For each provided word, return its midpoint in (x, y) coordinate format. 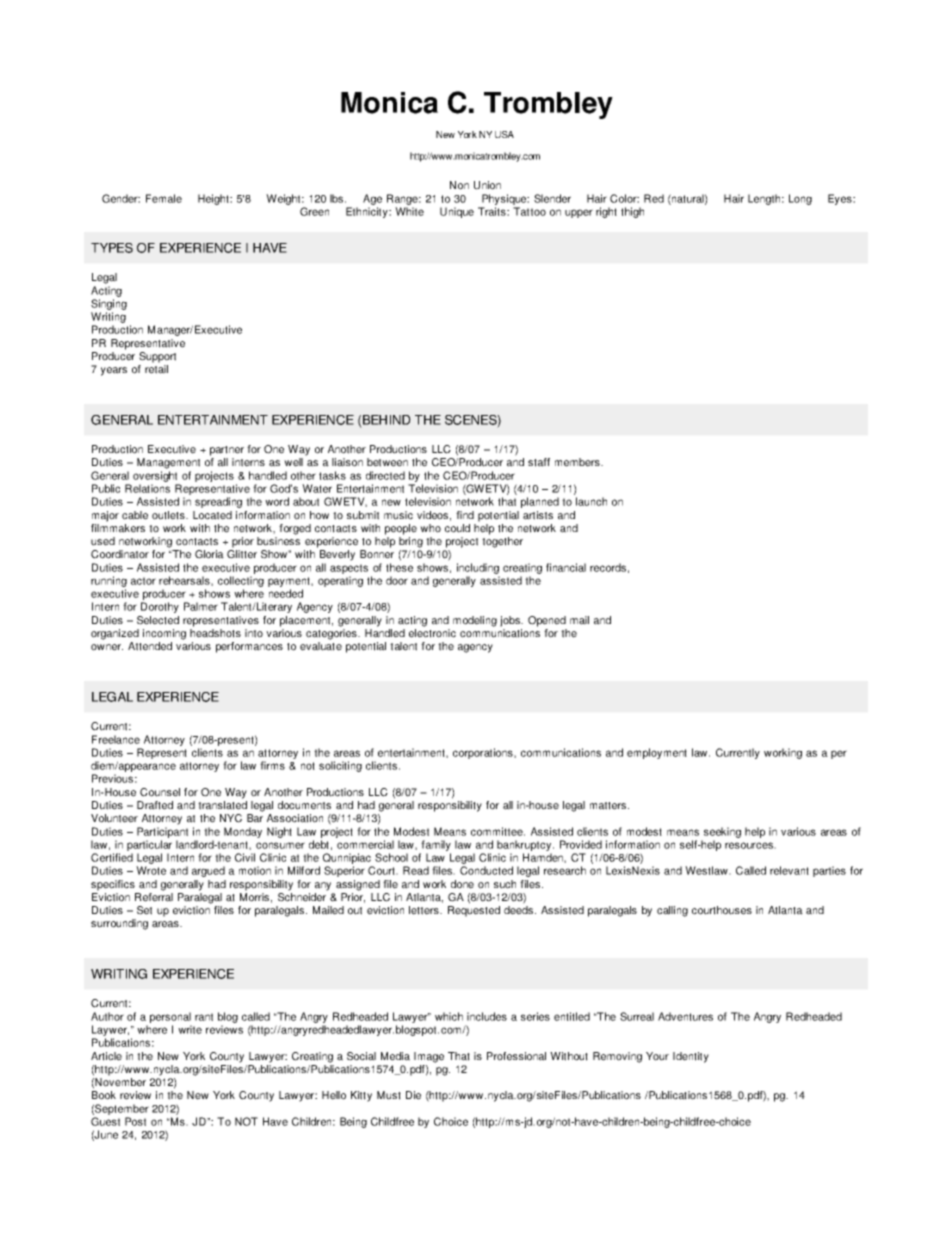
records (608, 567)
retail (156, 369)
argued (208, 871)
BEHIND (387, 420)
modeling (475, 621)
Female (164, 198)
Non (459, 185)
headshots (215, 633)
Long (800, 199)
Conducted (486, 870)
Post (135, 1121)
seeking (722, 832)
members (578, 462)
